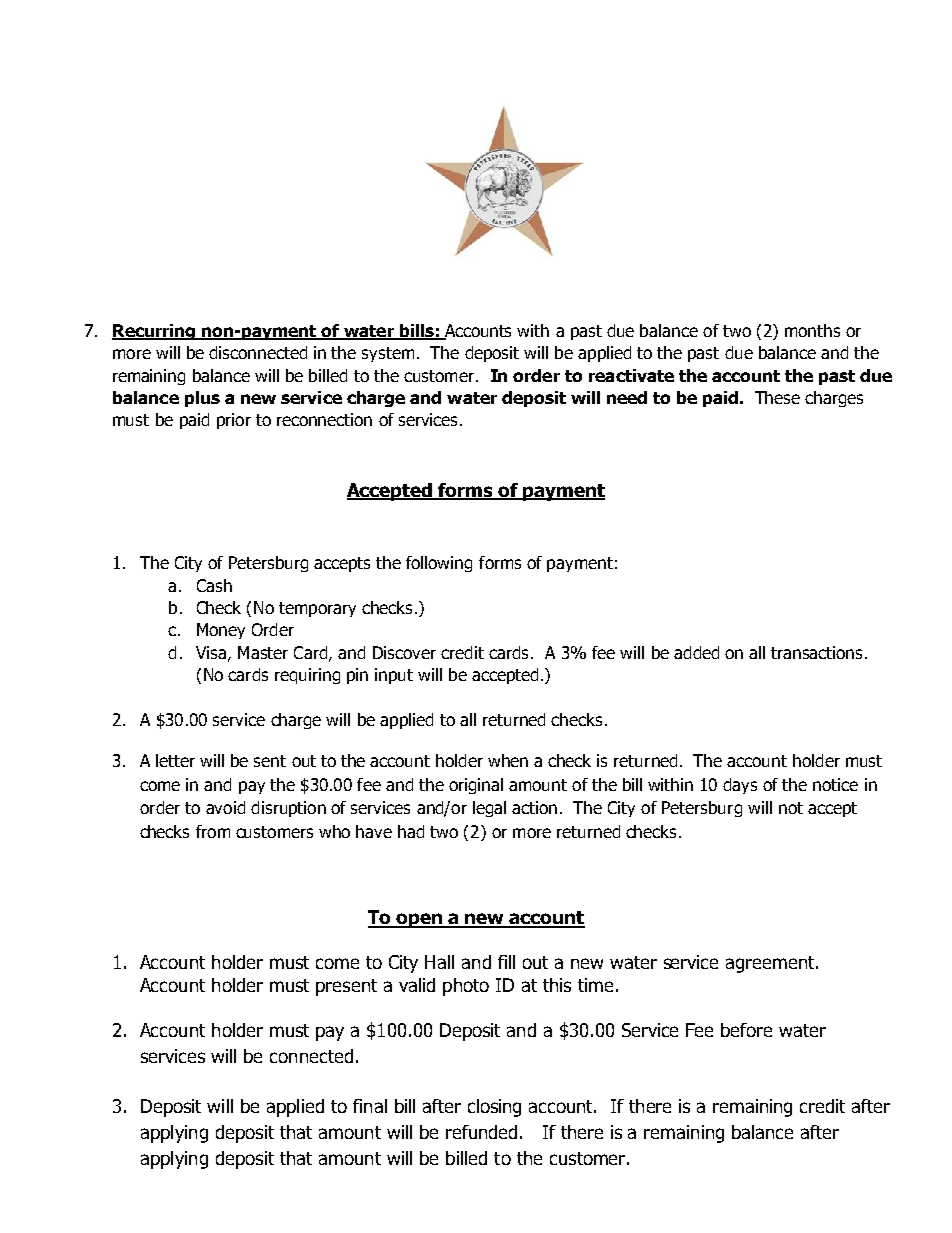  What do you see at coordinates (740, 786) in the page?
I see `days` at bounding box center [740, 786].
